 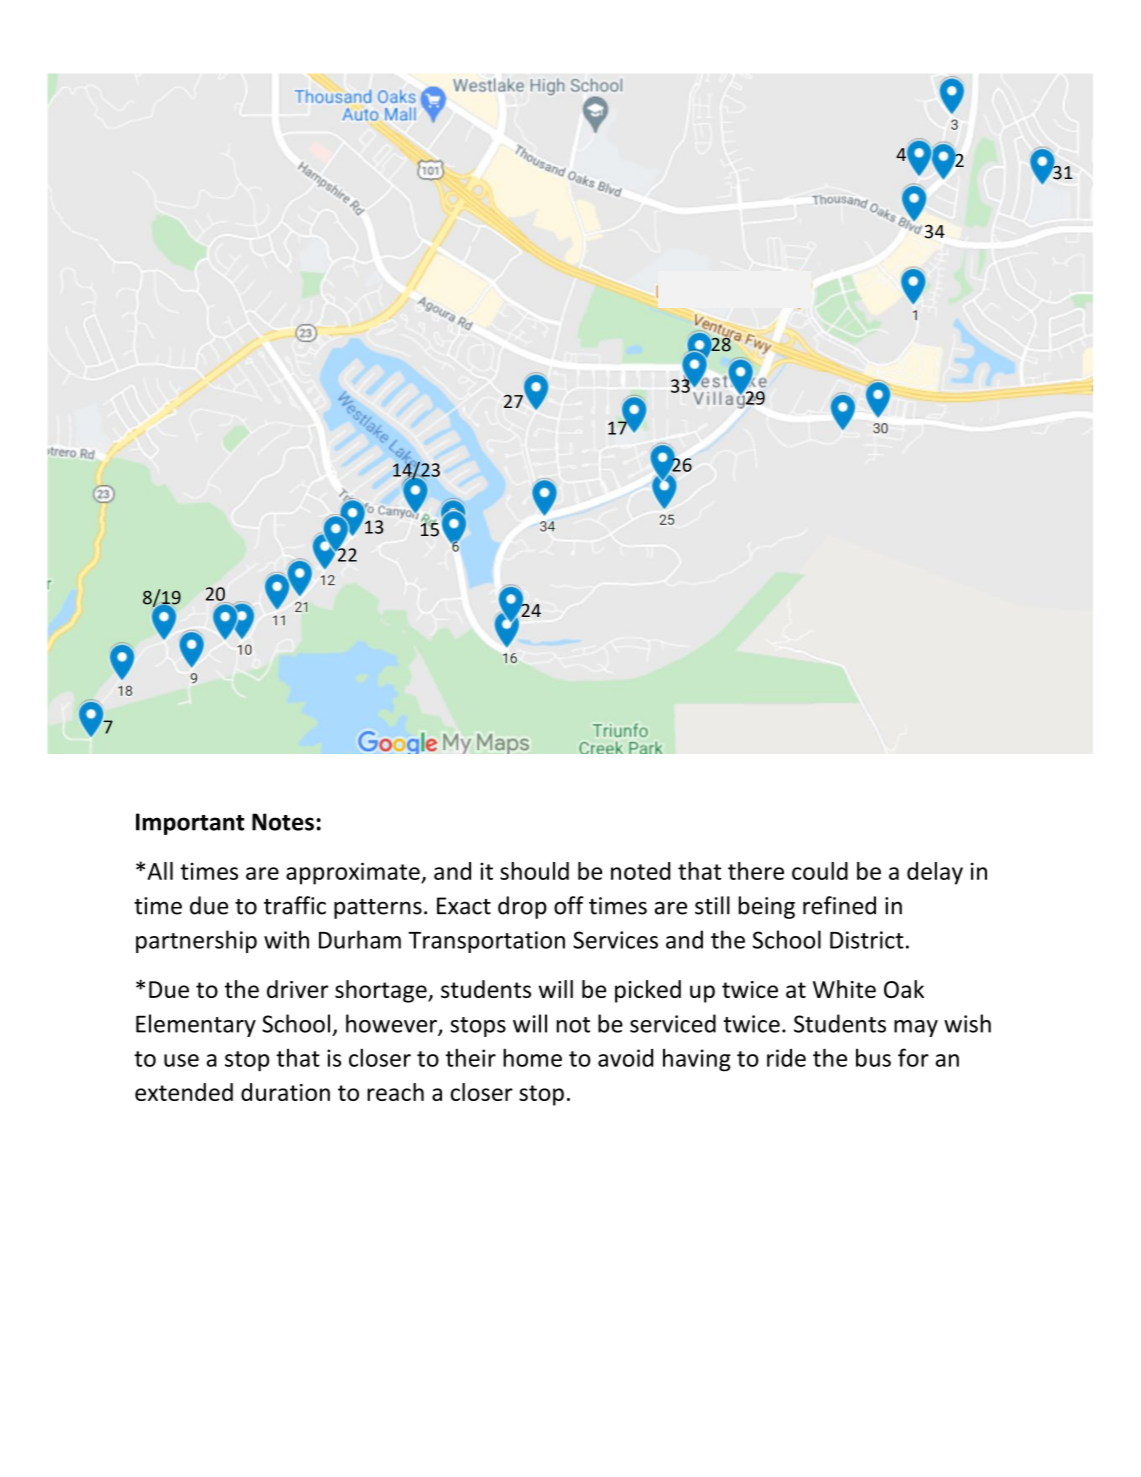 What do you see at coordinates (820, 871) in the page?
I see `could` at bounding box center [820, 871].
